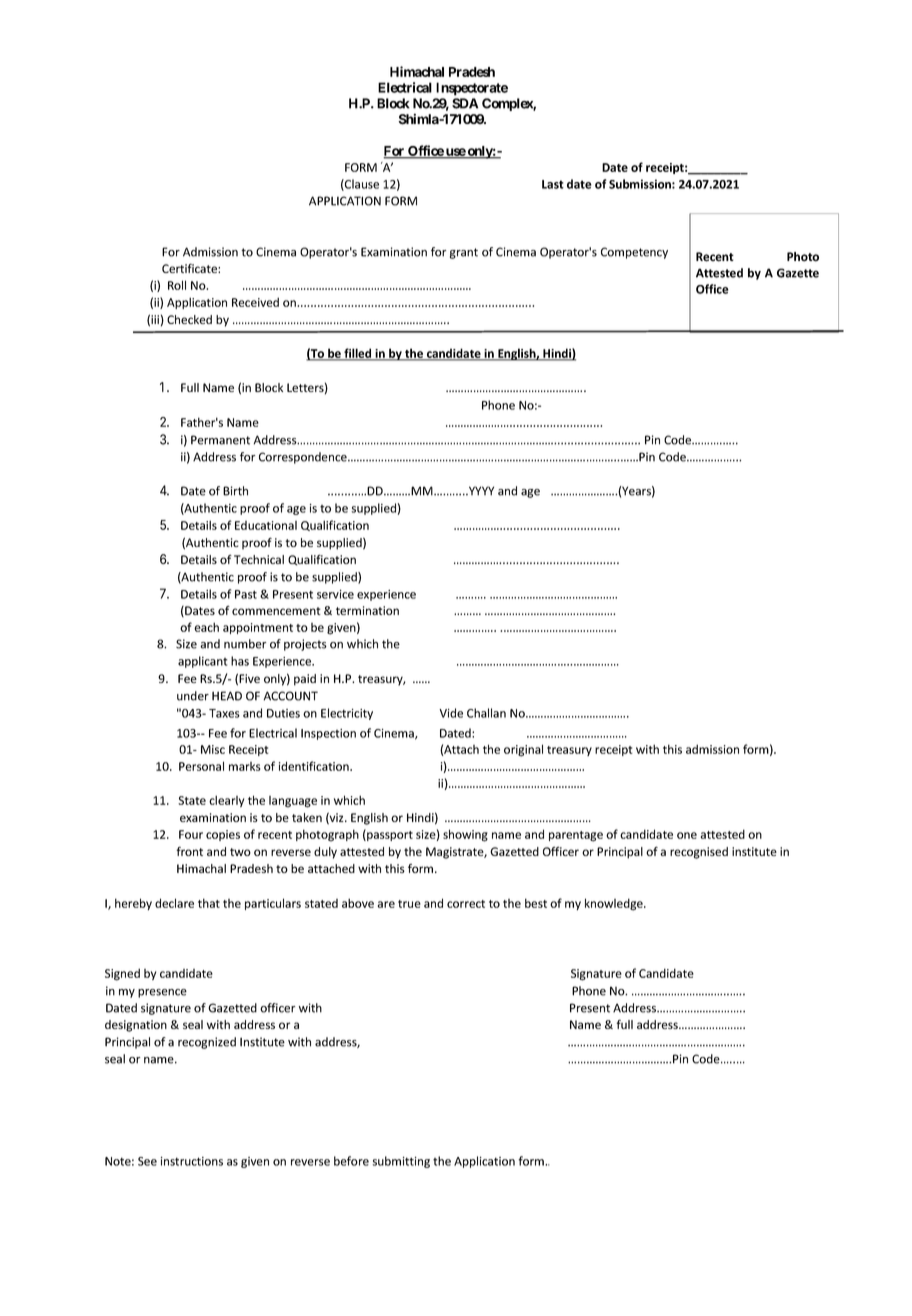 The image size is (912, 1316). What do you see at coordinates (367, 610) in the screenshot?
I see `termination` at bounding box center [367, 610].
